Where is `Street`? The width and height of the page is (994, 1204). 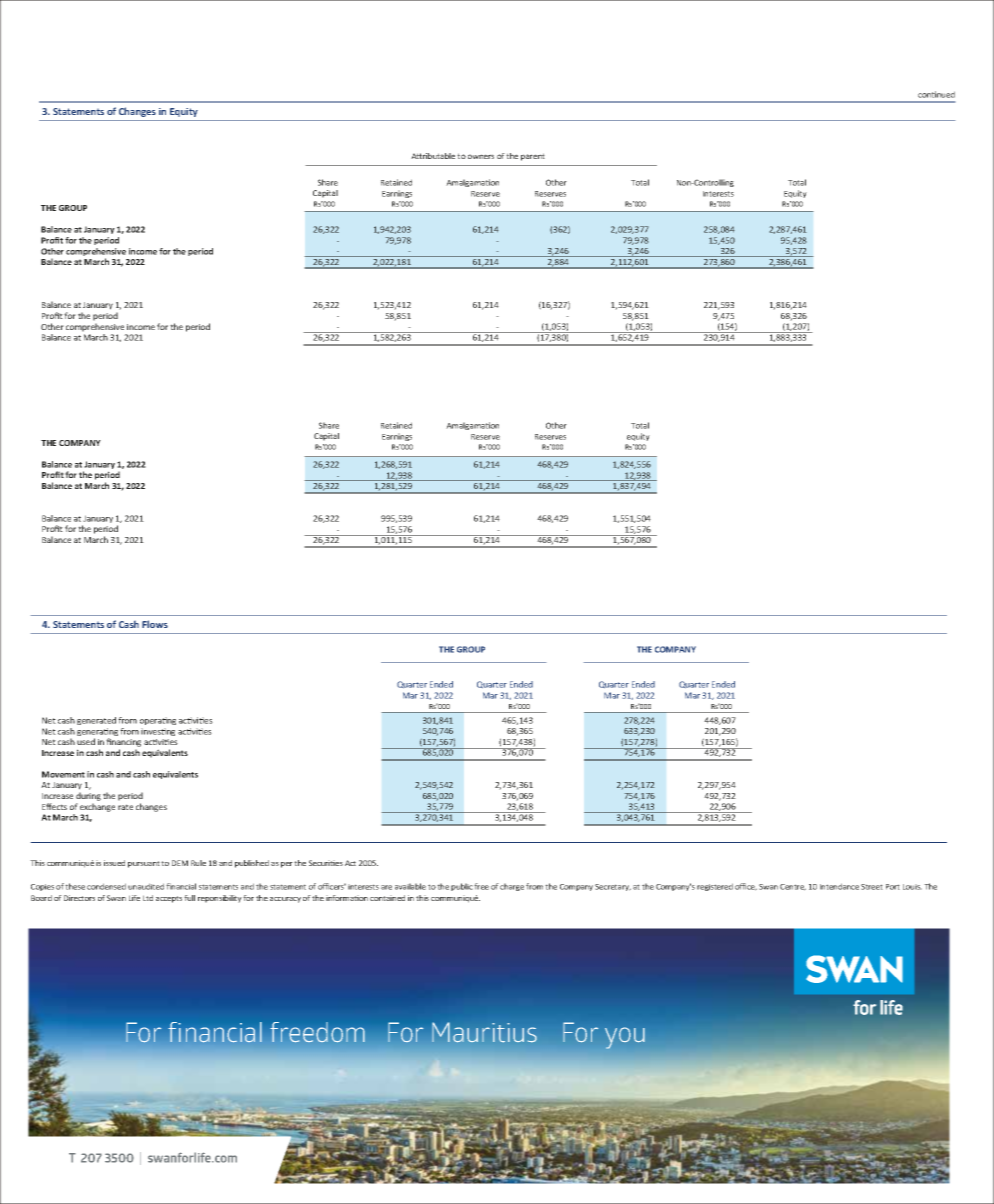 Street is located at coordinates (872, 887).
